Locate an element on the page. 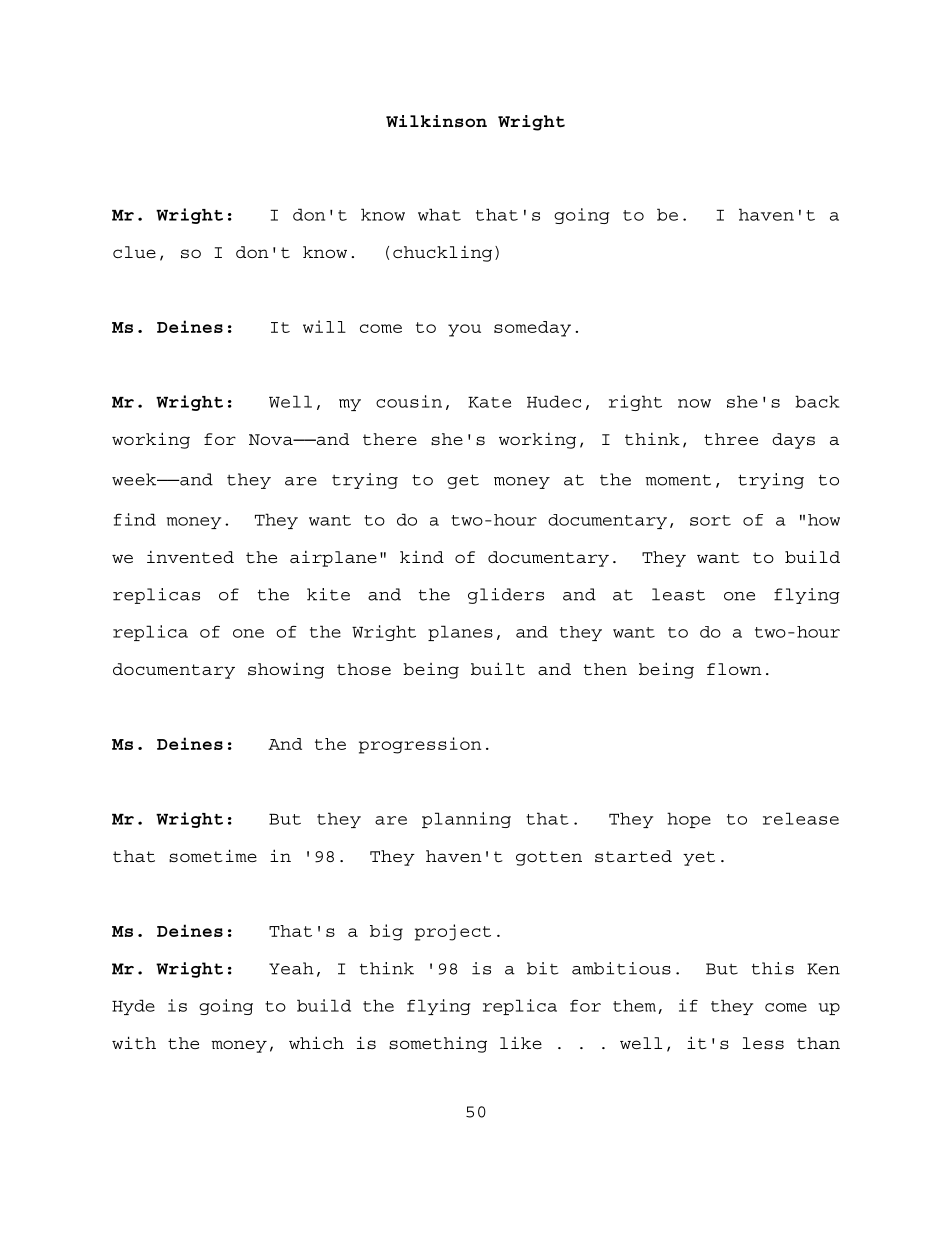  less is located at coordinates (763, 1043).
